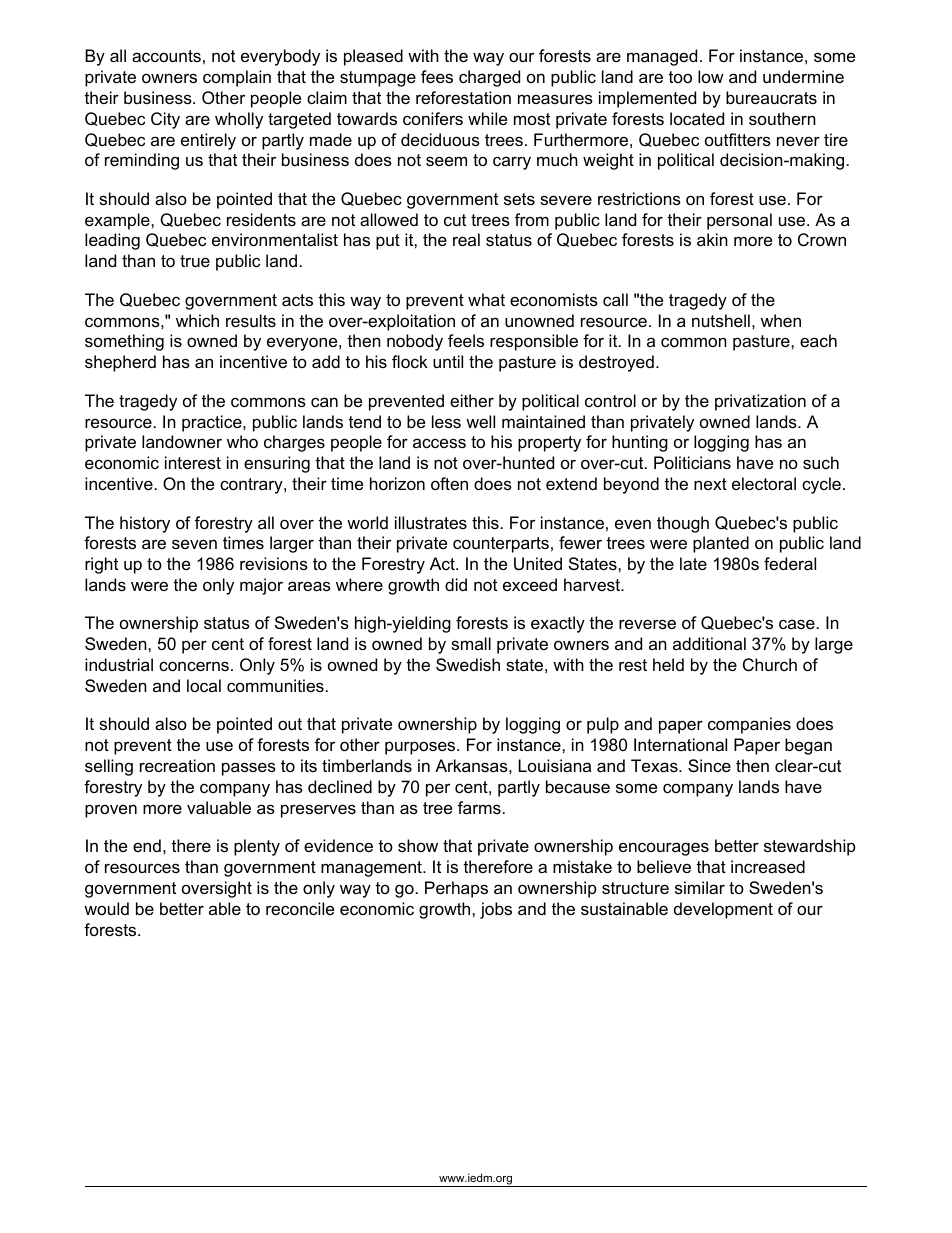 The height and width of the document is (1233, 952). I want to click on Church, so click(770, 664).
